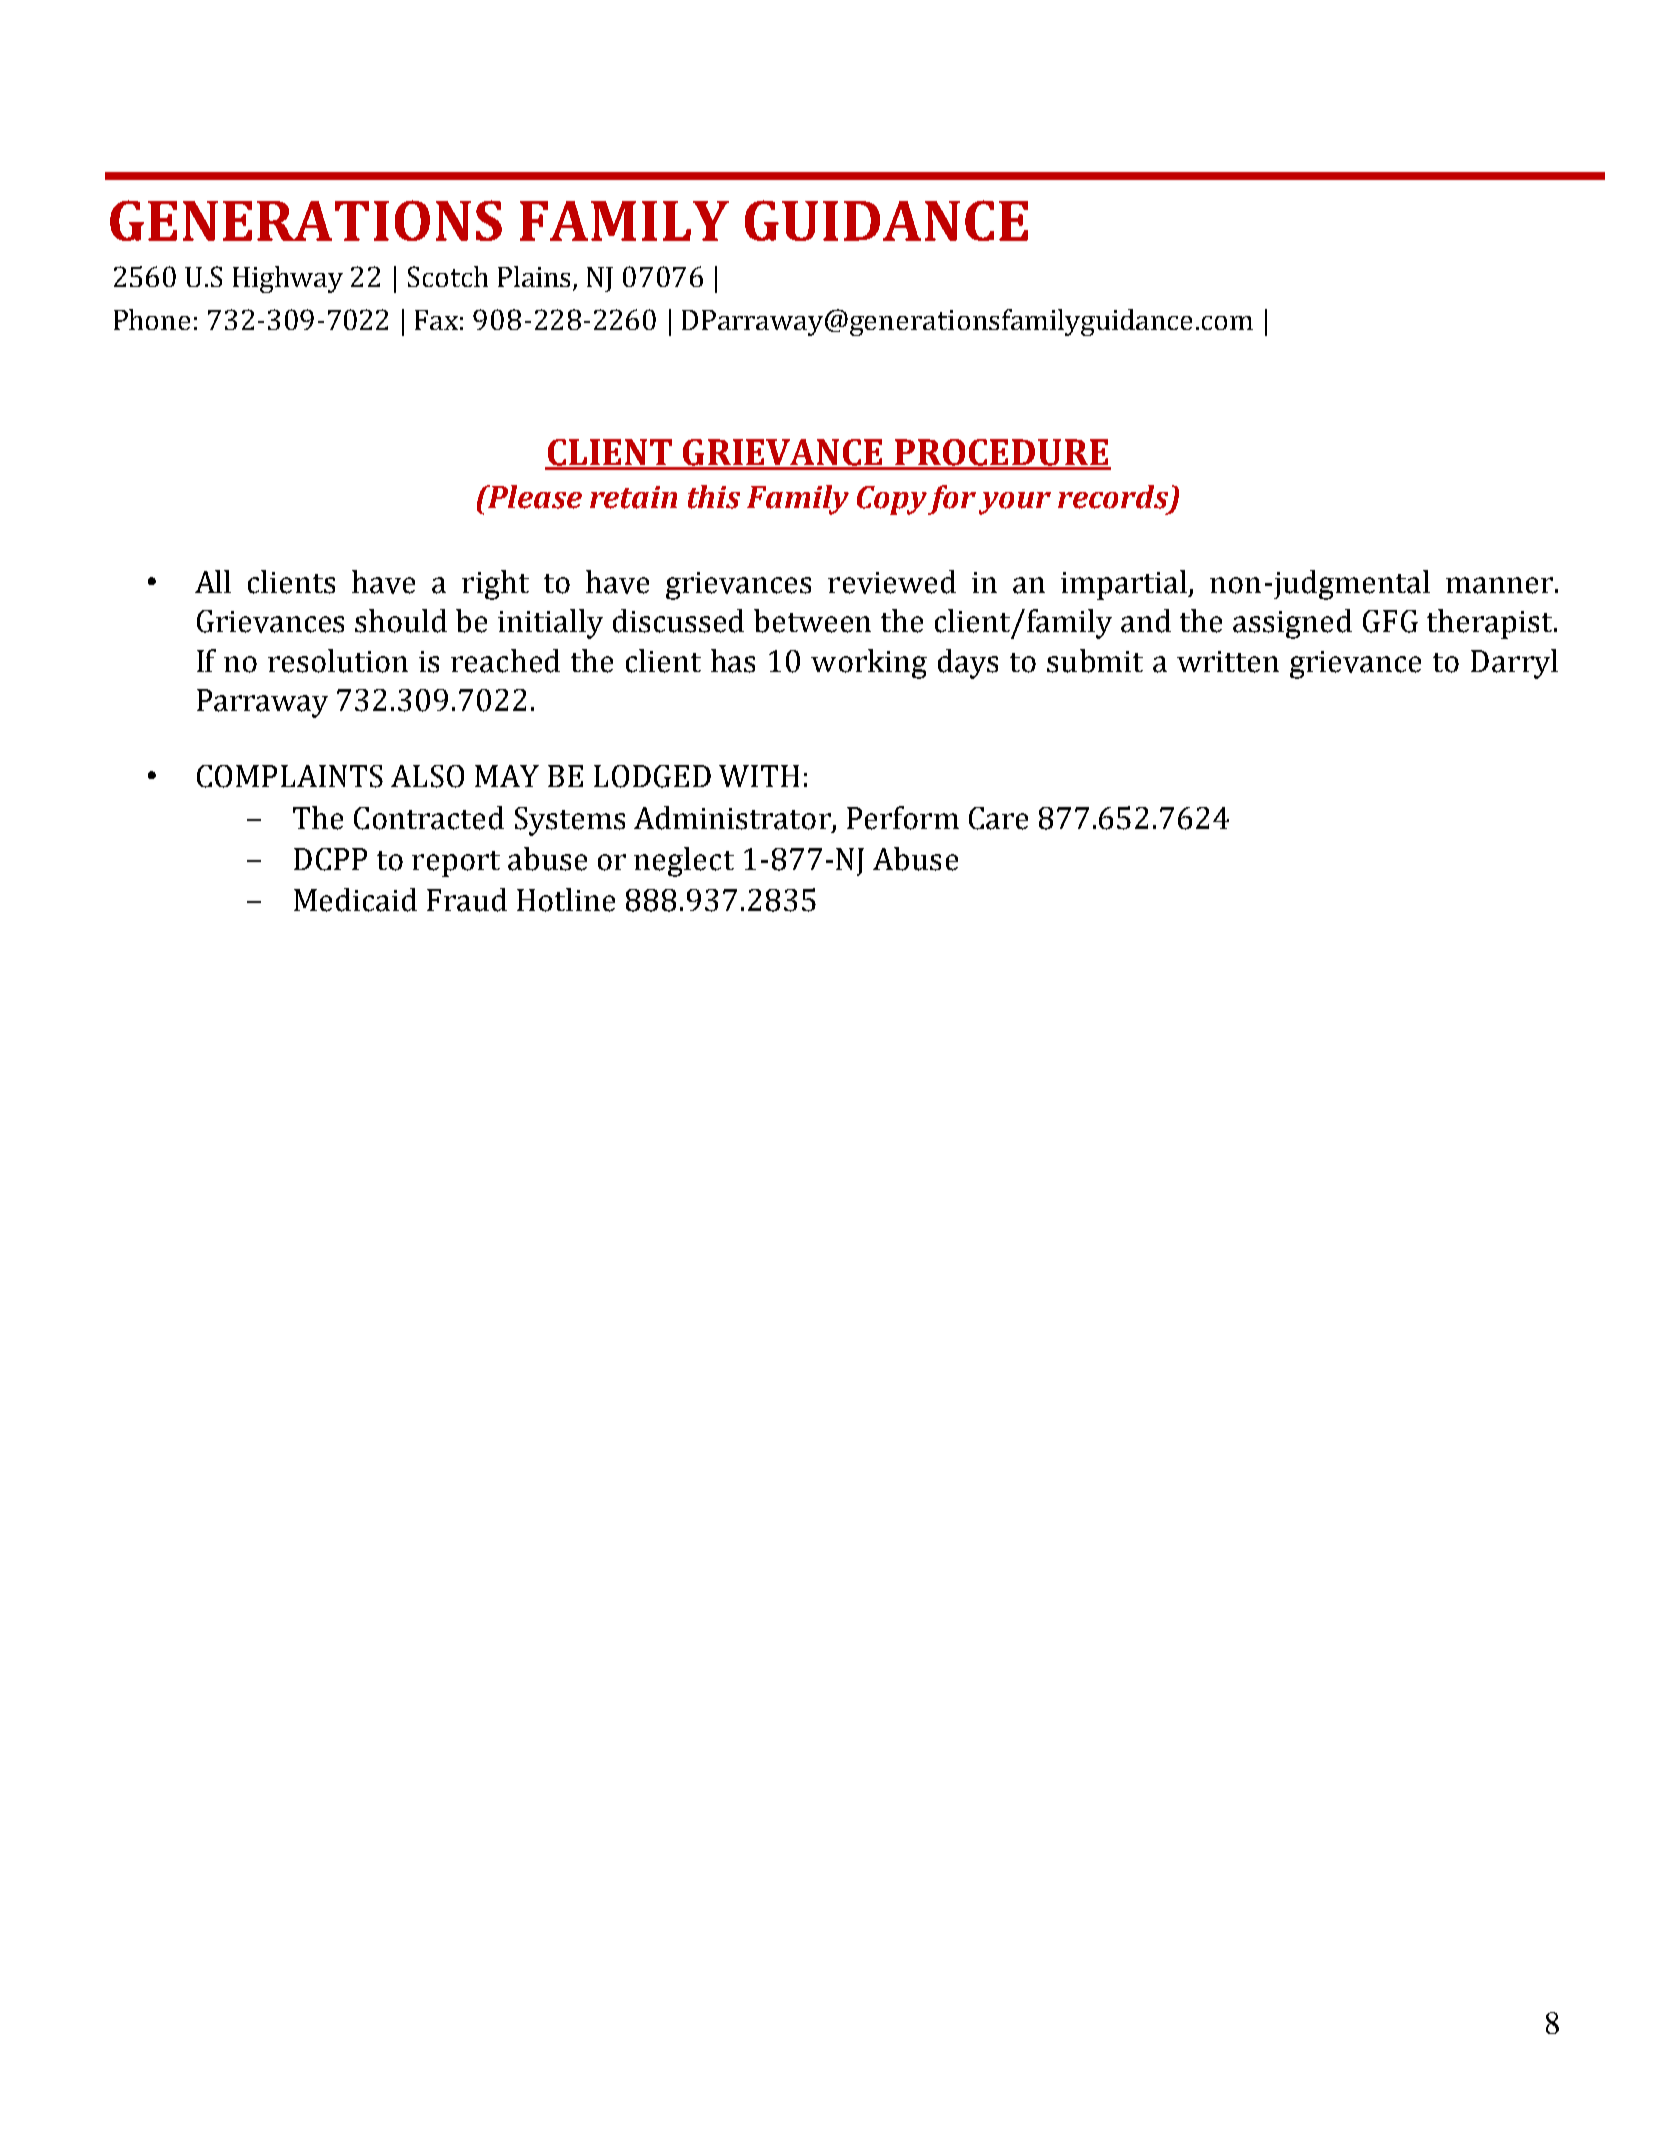  What do you see at coordinates (534, 497) in the screenshot?
I see `Please` at bounding box center [534, 497].
